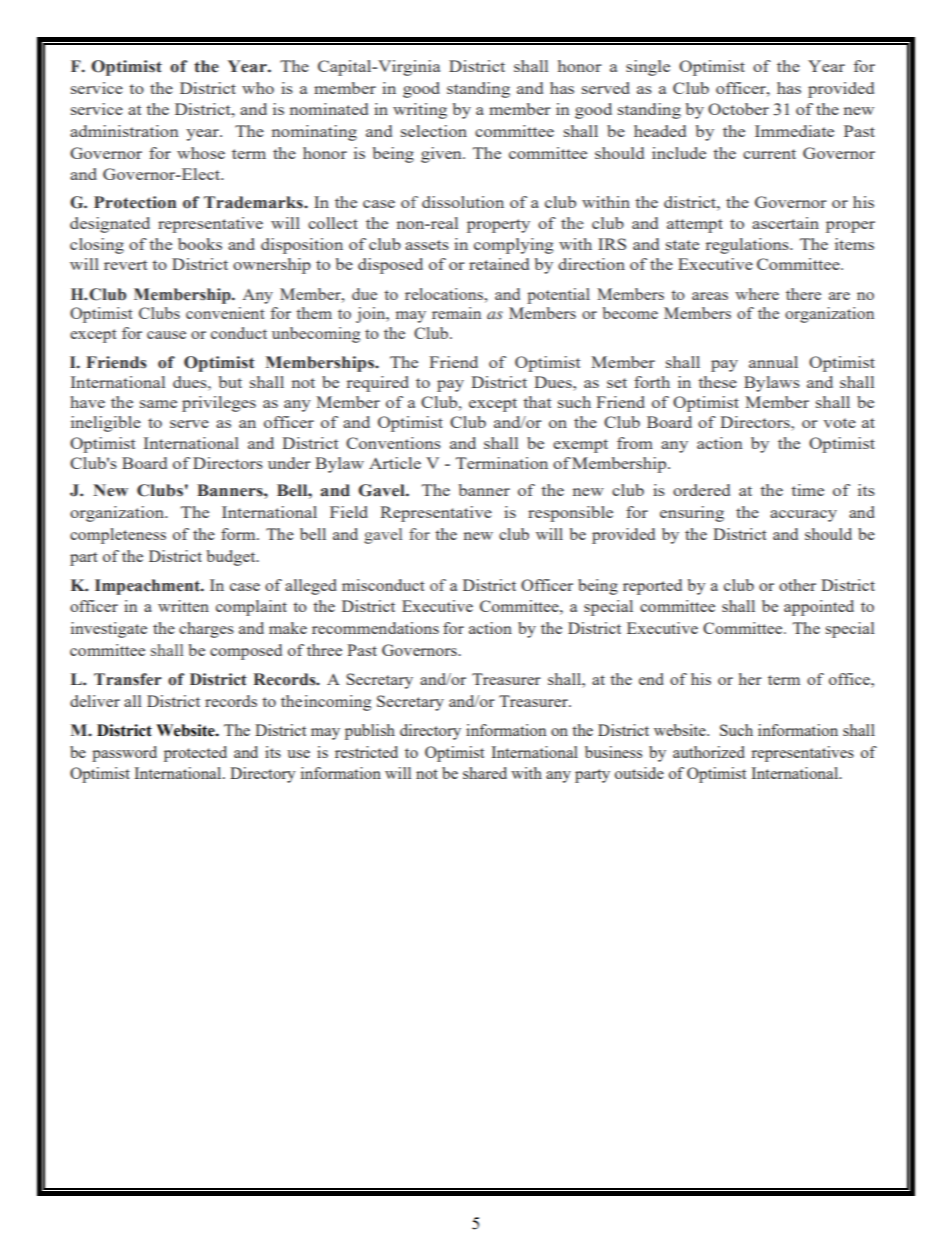  Describe the element at coordinates (124, 131) in the screenshot. I see `administration` at that location.
